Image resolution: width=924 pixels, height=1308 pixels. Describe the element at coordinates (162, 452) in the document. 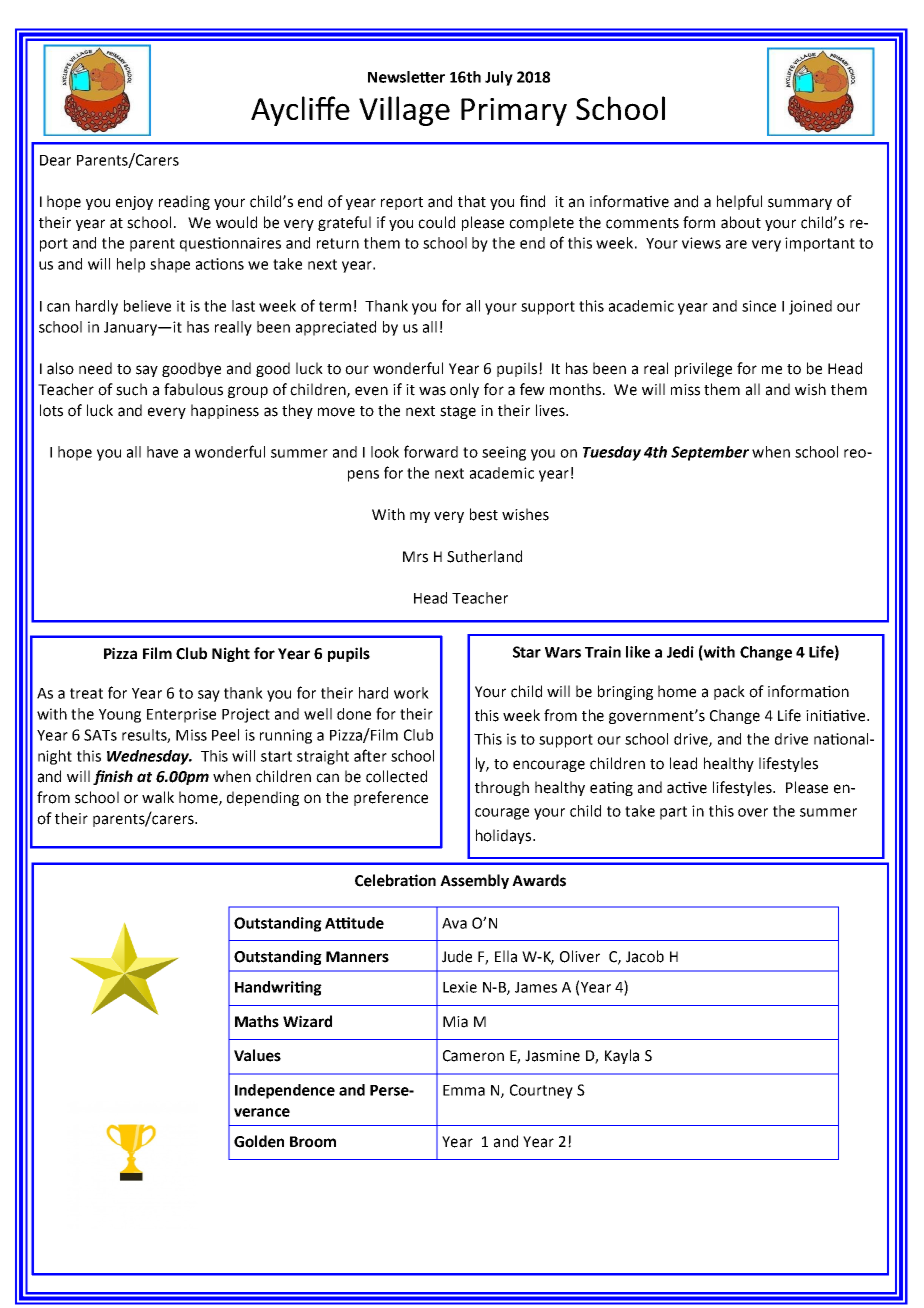

I see `have` at that location.
